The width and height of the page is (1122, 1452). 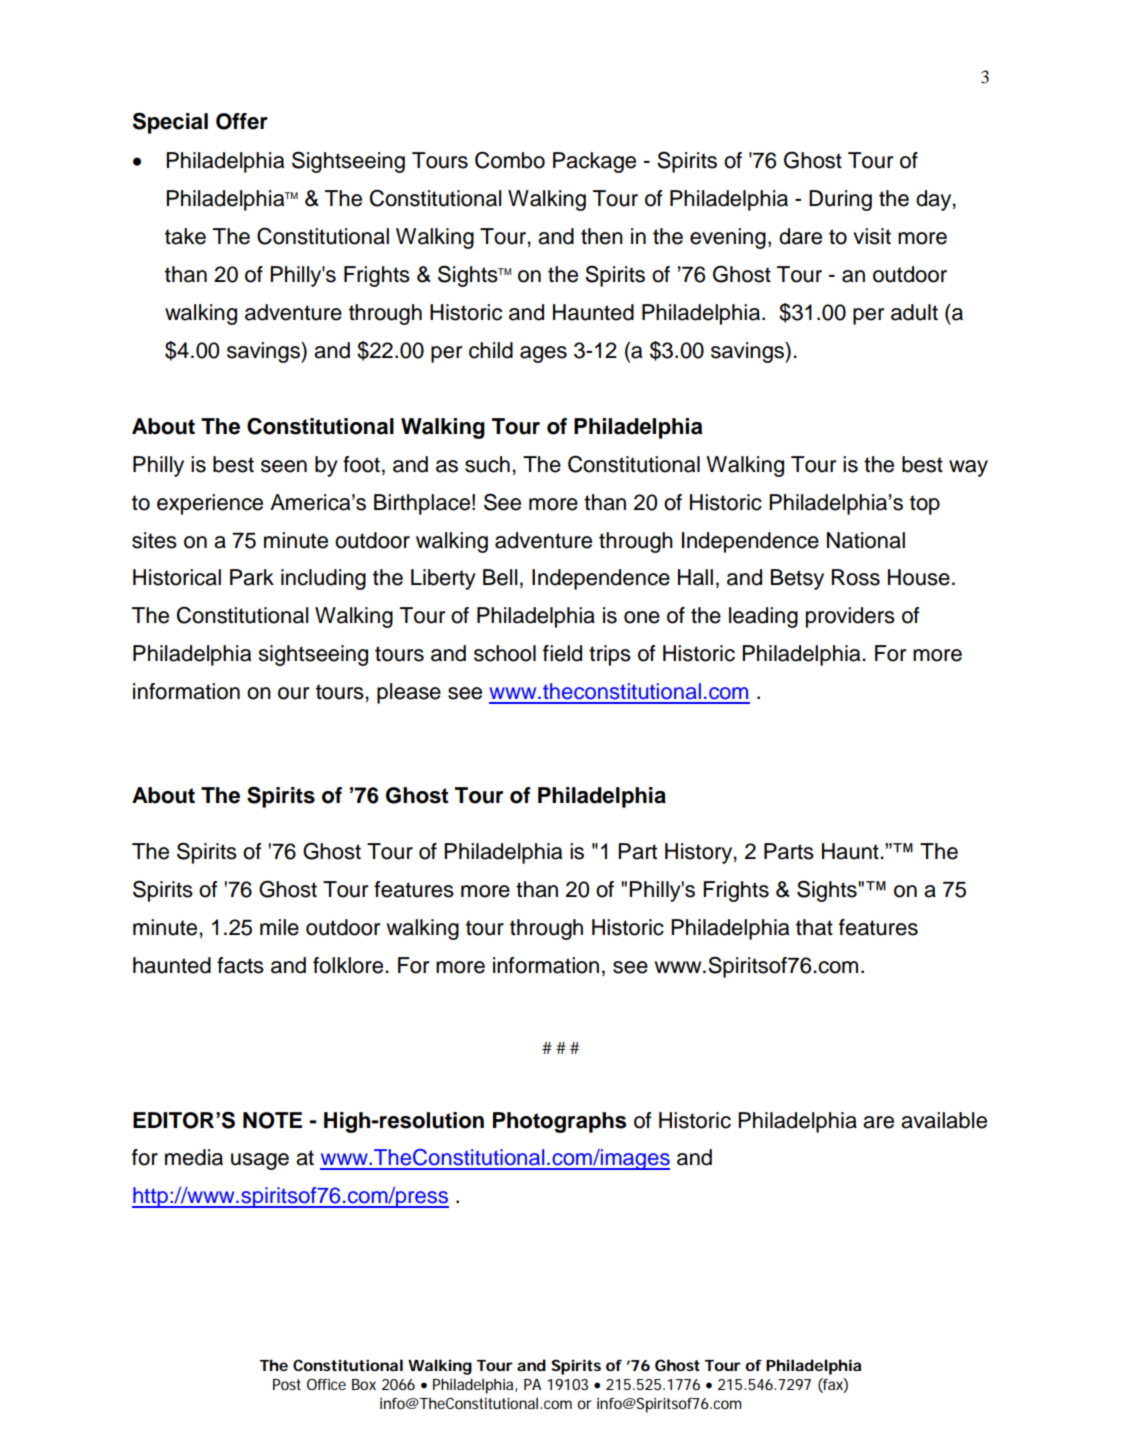 I want to click on Post, so click(x=287, y=1384).
